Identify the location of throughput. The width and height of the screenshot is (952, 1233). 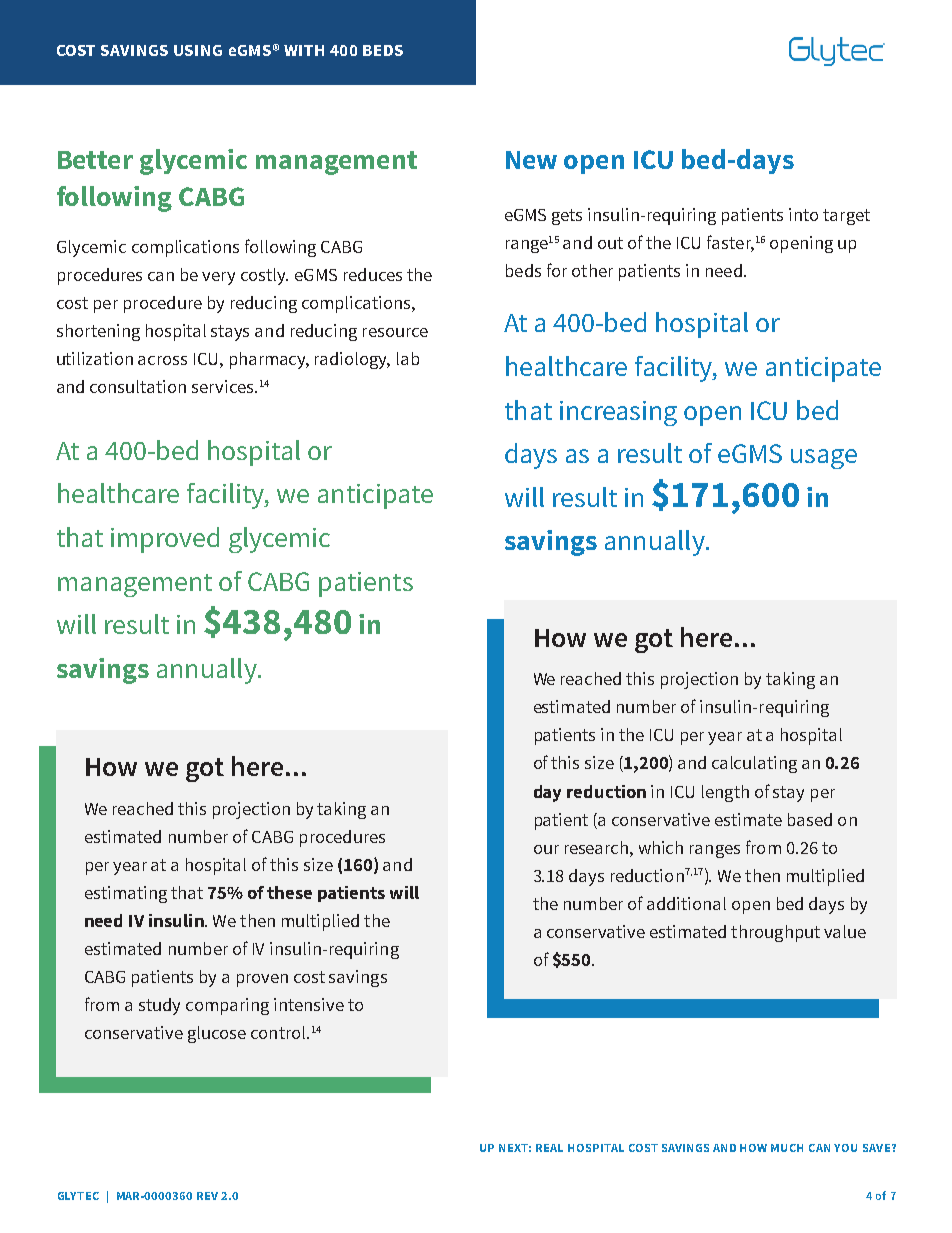
(775, 933).
